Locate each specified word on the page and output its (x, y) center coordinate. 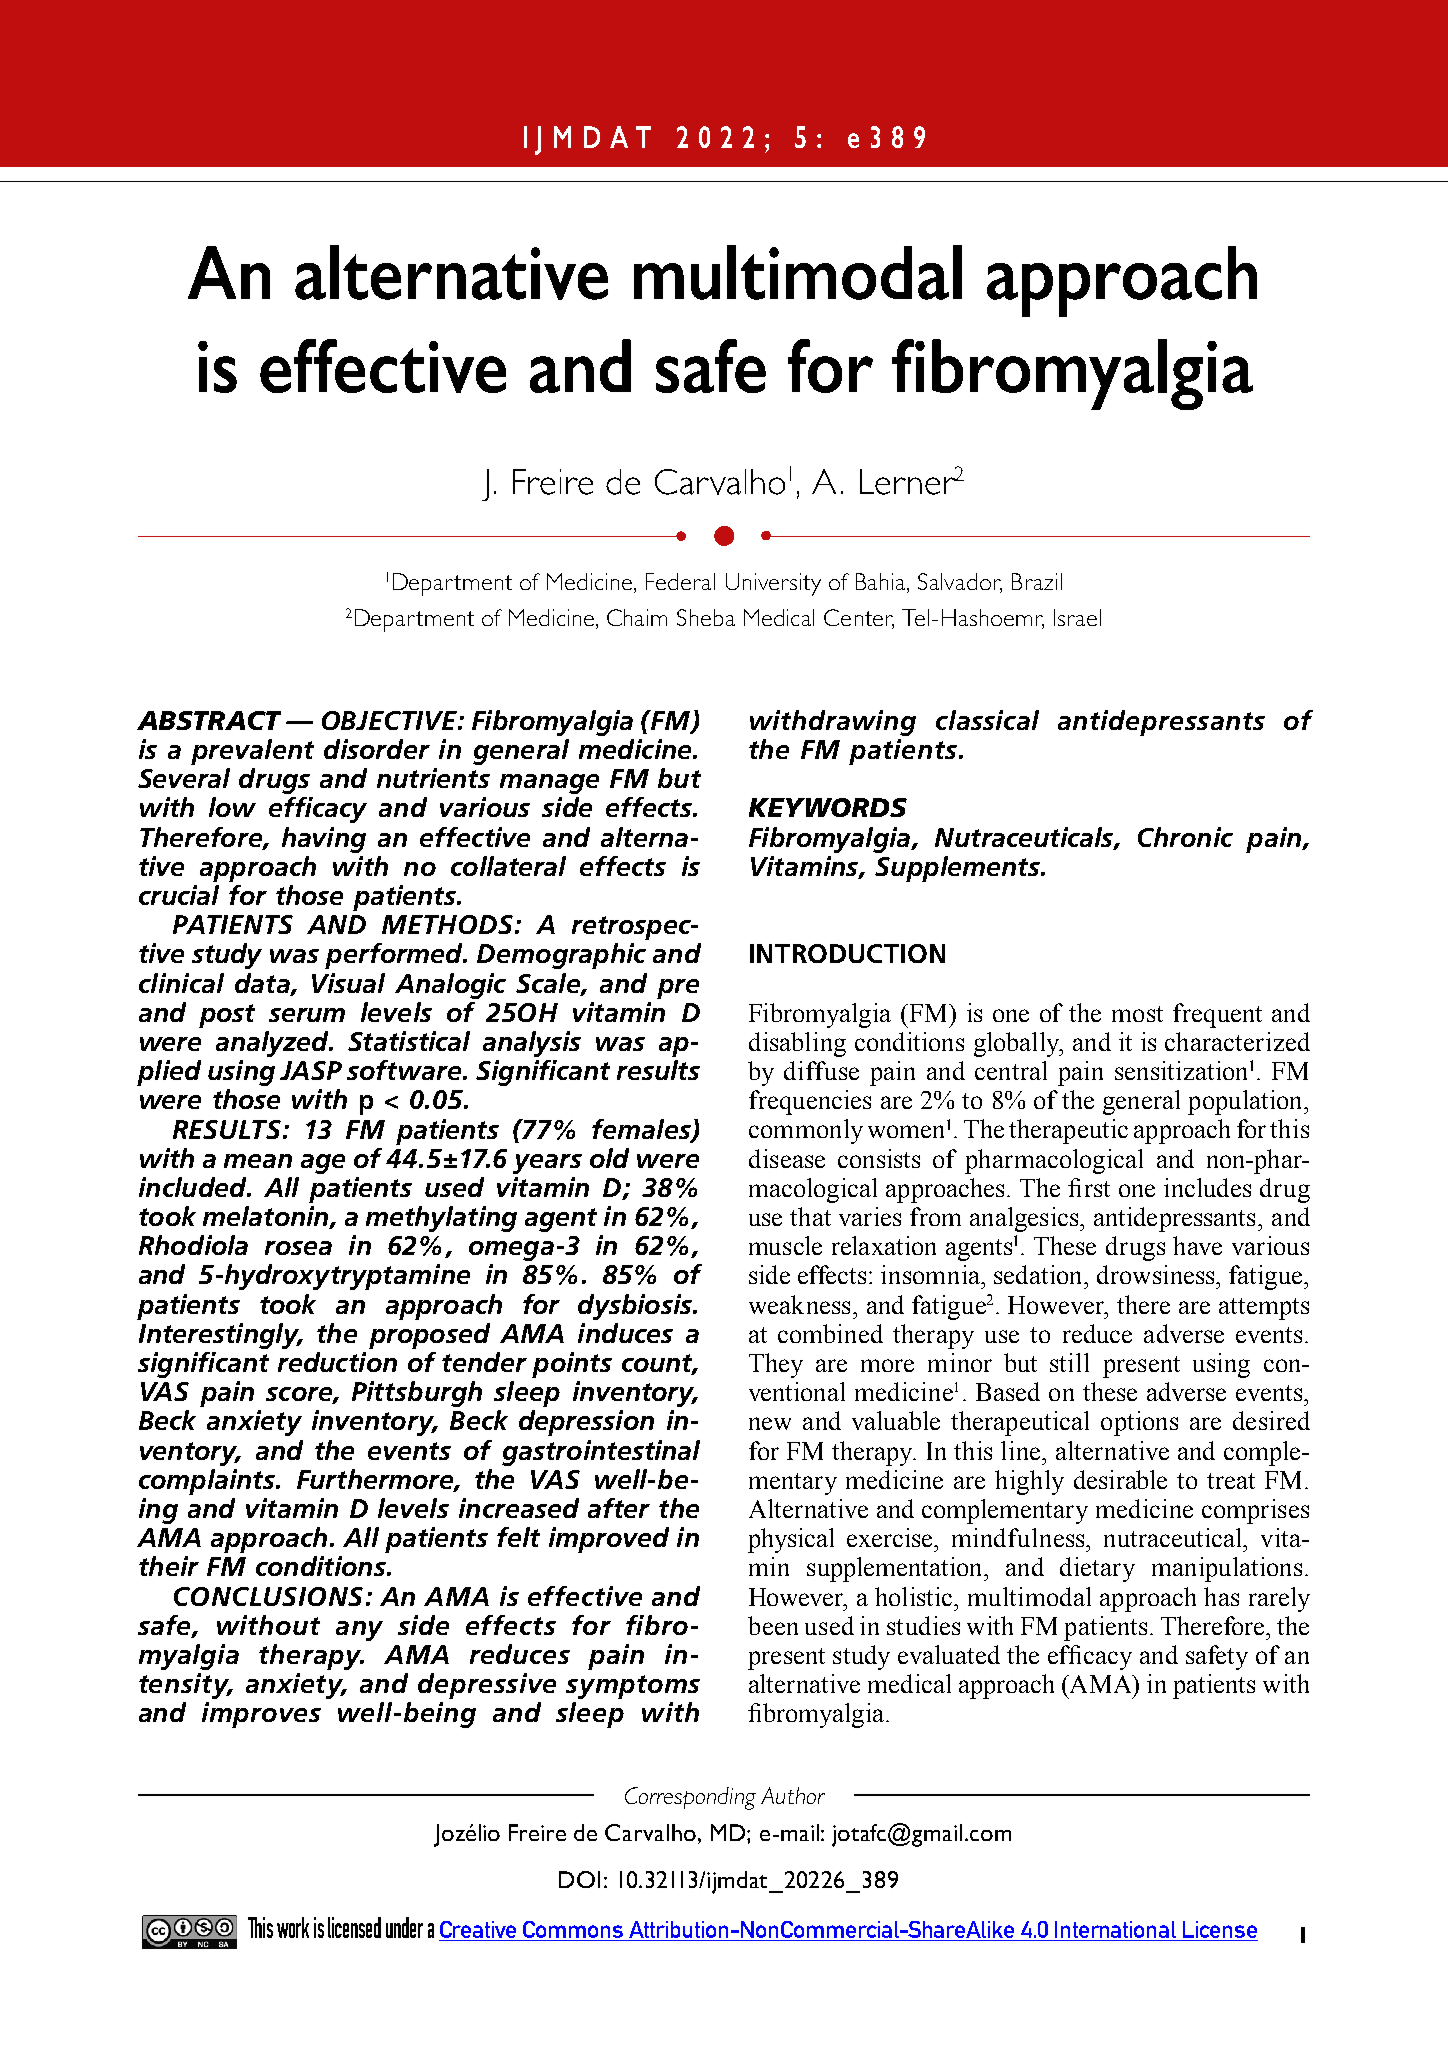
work (293, 1927)
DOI (579, 1879)
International (1115, 1929)
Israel (1077, 617)
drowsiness (1157, 1274)
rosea (298, 1248)
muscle (785, 1245)
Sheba (706, 617)
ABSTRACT (209, 720)
